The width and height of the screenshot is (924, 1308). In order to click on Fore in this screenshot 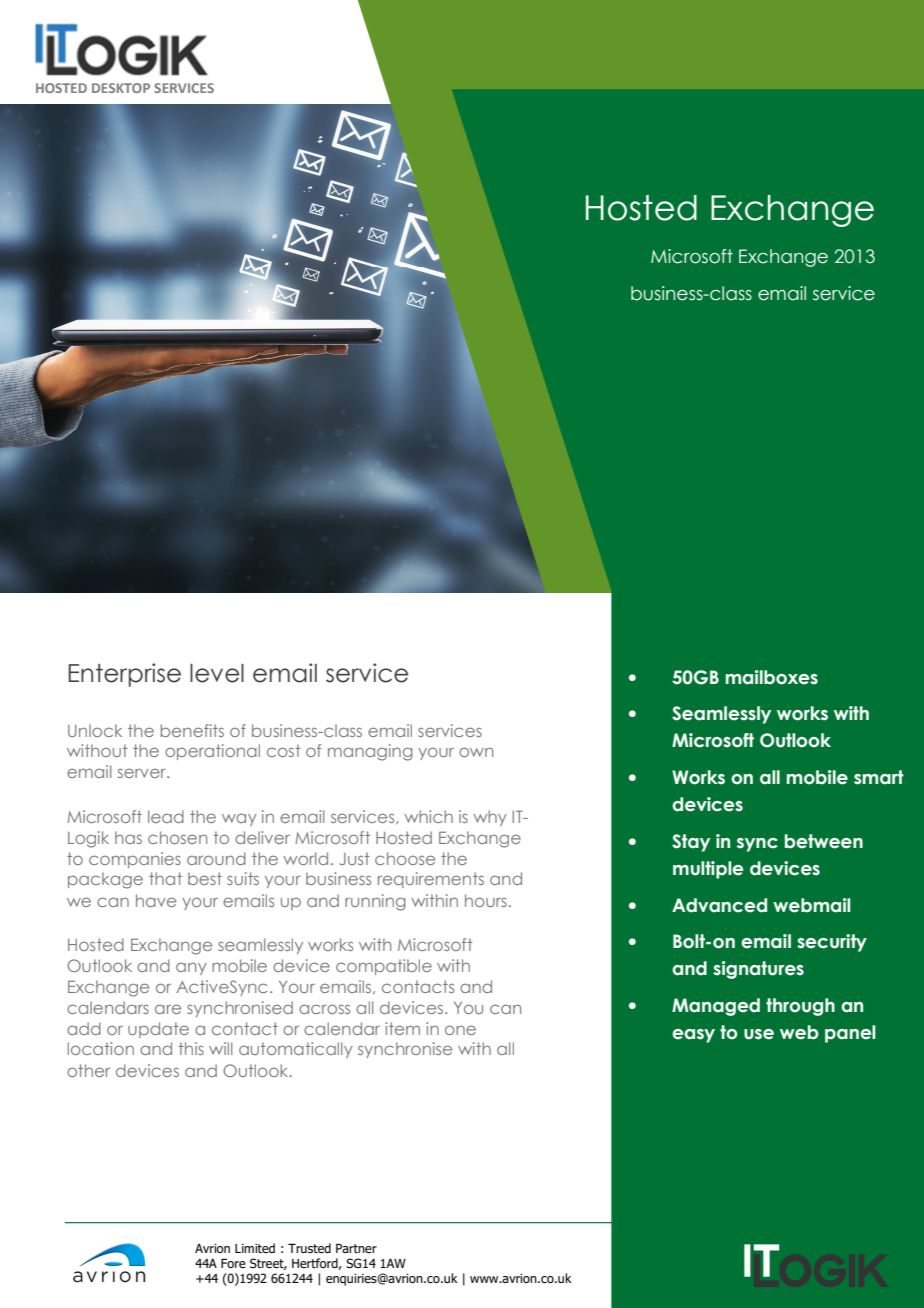, I will do `click(233, 1263)`.
